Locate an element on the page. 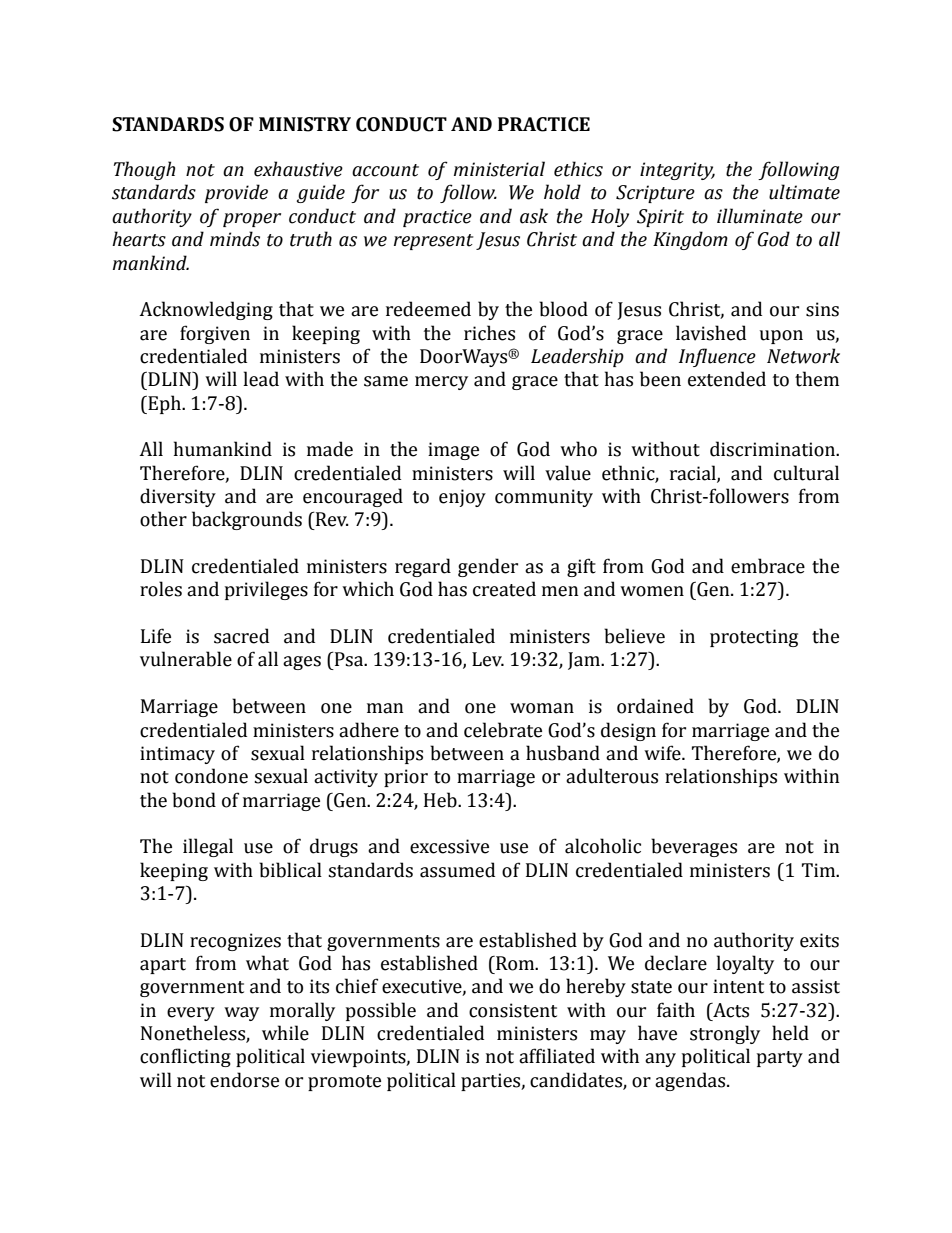 The image size is (952, 1233). endorse is located at coordinates (244, 1080).
